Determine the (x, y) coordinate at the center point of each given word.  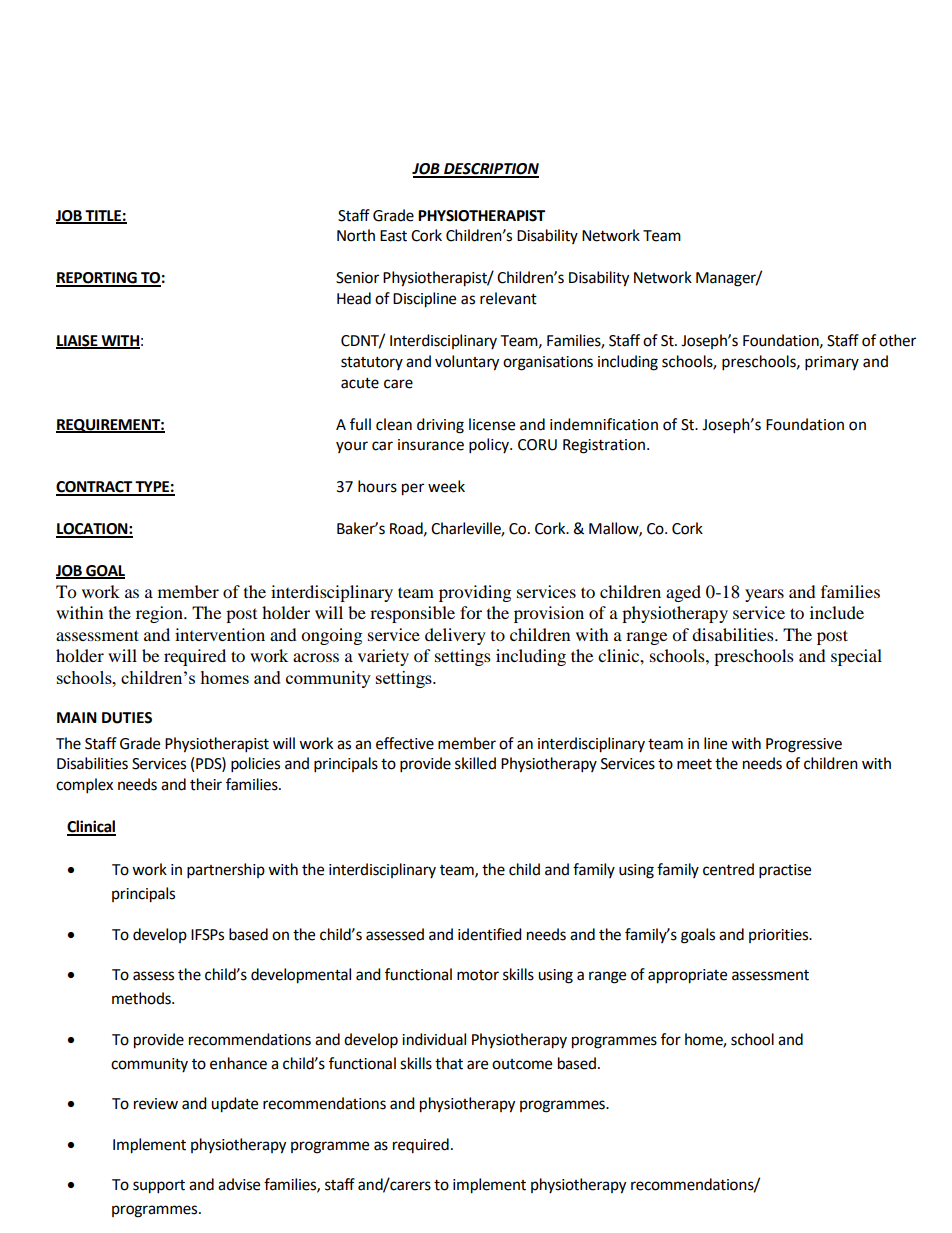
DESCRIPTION (490, 170)
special (856, 657)
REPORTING (97, 279)
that (449, 1063)
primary (832, 363)
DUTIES (127, 718)
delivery (455, 636)
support (159, 1187)
